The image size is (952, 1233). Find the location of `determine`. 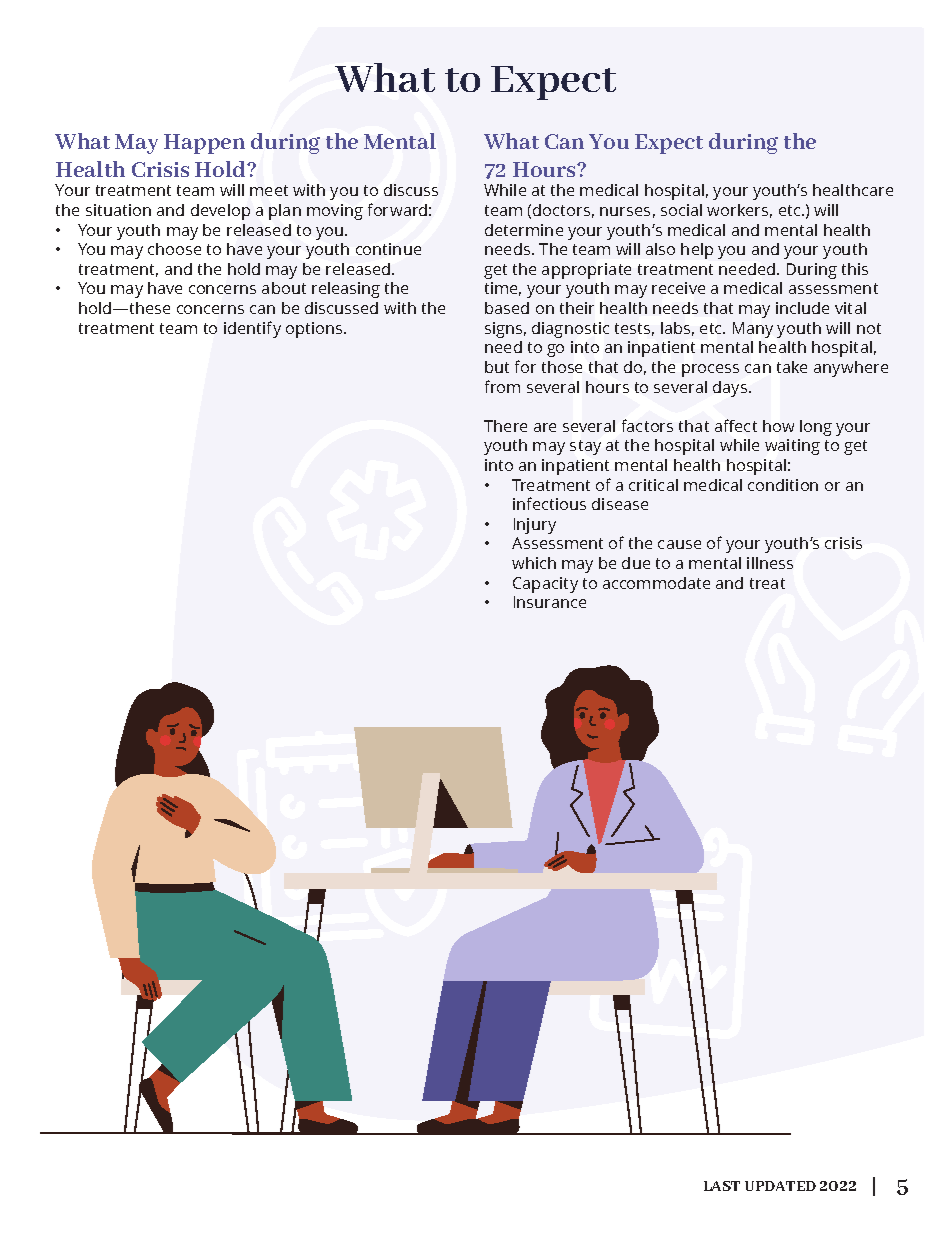

determine is located at coordinates (524, 230).
